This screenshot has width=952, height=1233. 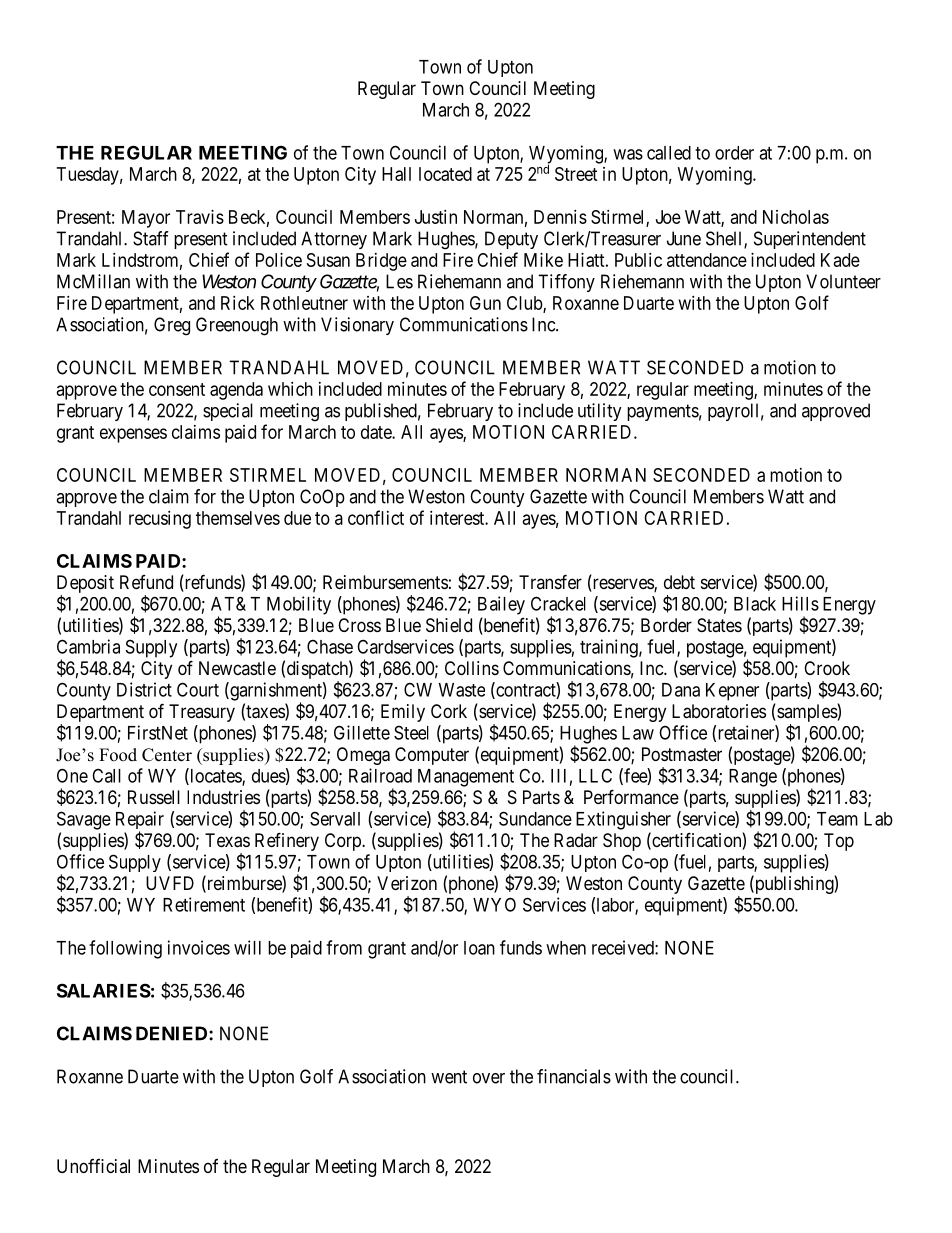 What do you see at coordinates (574, 1076) in the screenshot?
I see `financials` at bounding box center [574, 1076].
